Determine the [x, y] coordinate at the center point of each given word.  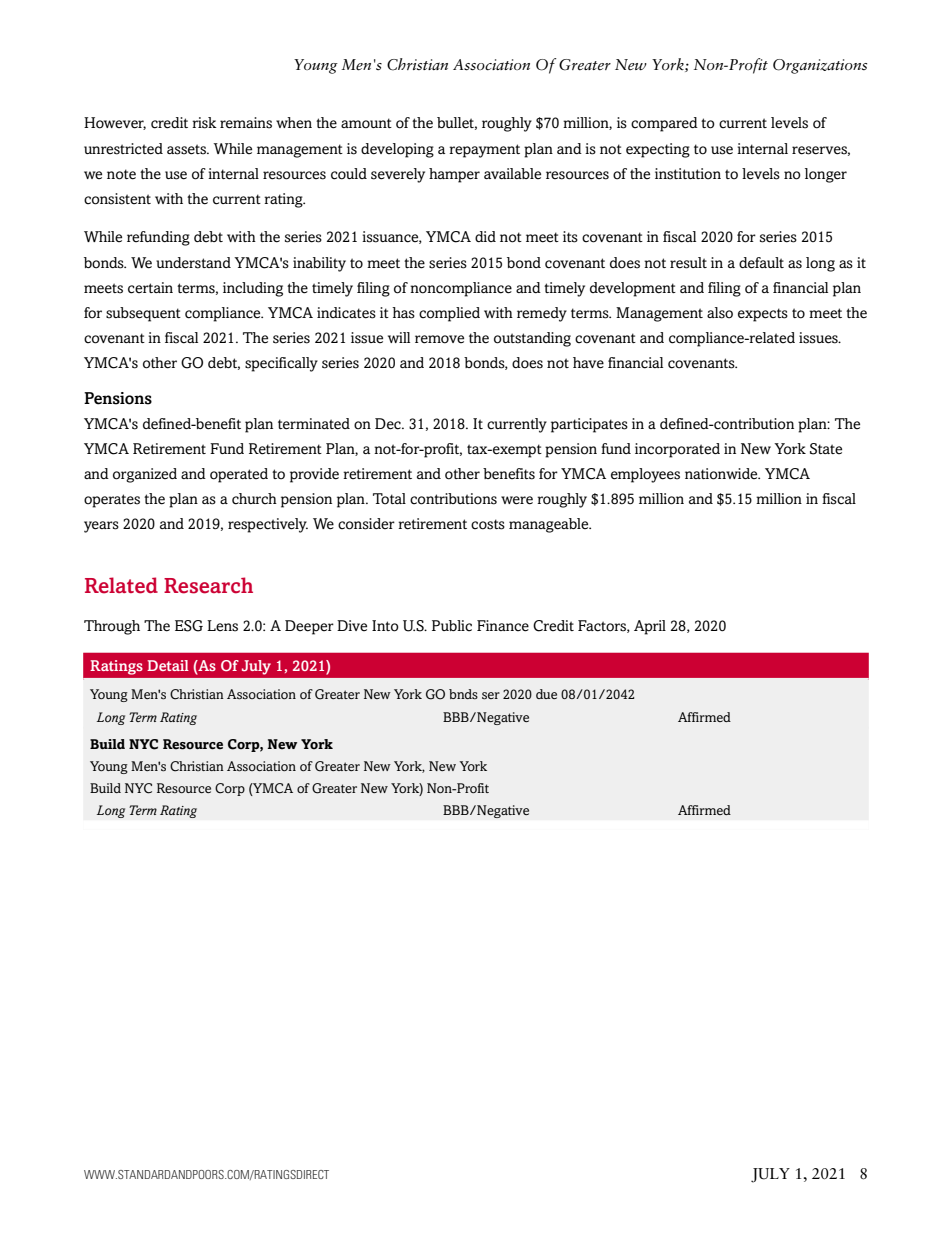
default [761, 263]
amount [366, 123]
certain [150, 288]
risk [204, 123]
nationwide [722, 474]
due [546, 694]
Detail [168, 665]
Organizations [820, 66]
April [650, 627]
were [517, 500]
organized [145, 475]
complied [449, 314]
